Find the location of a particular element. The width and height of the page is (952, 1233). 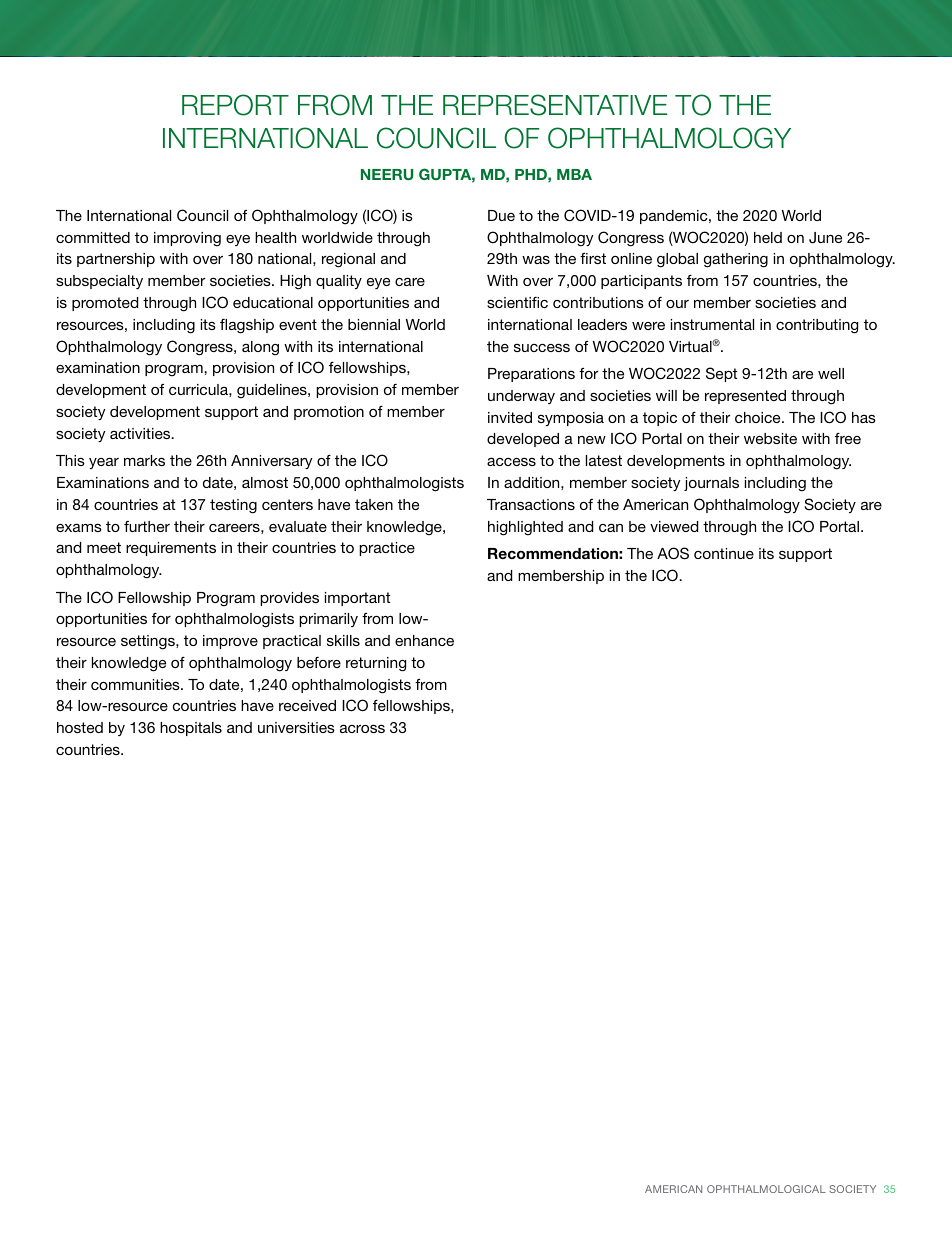

OPHTHALMOLOGICAL is located at coordinates (766, 1189).
